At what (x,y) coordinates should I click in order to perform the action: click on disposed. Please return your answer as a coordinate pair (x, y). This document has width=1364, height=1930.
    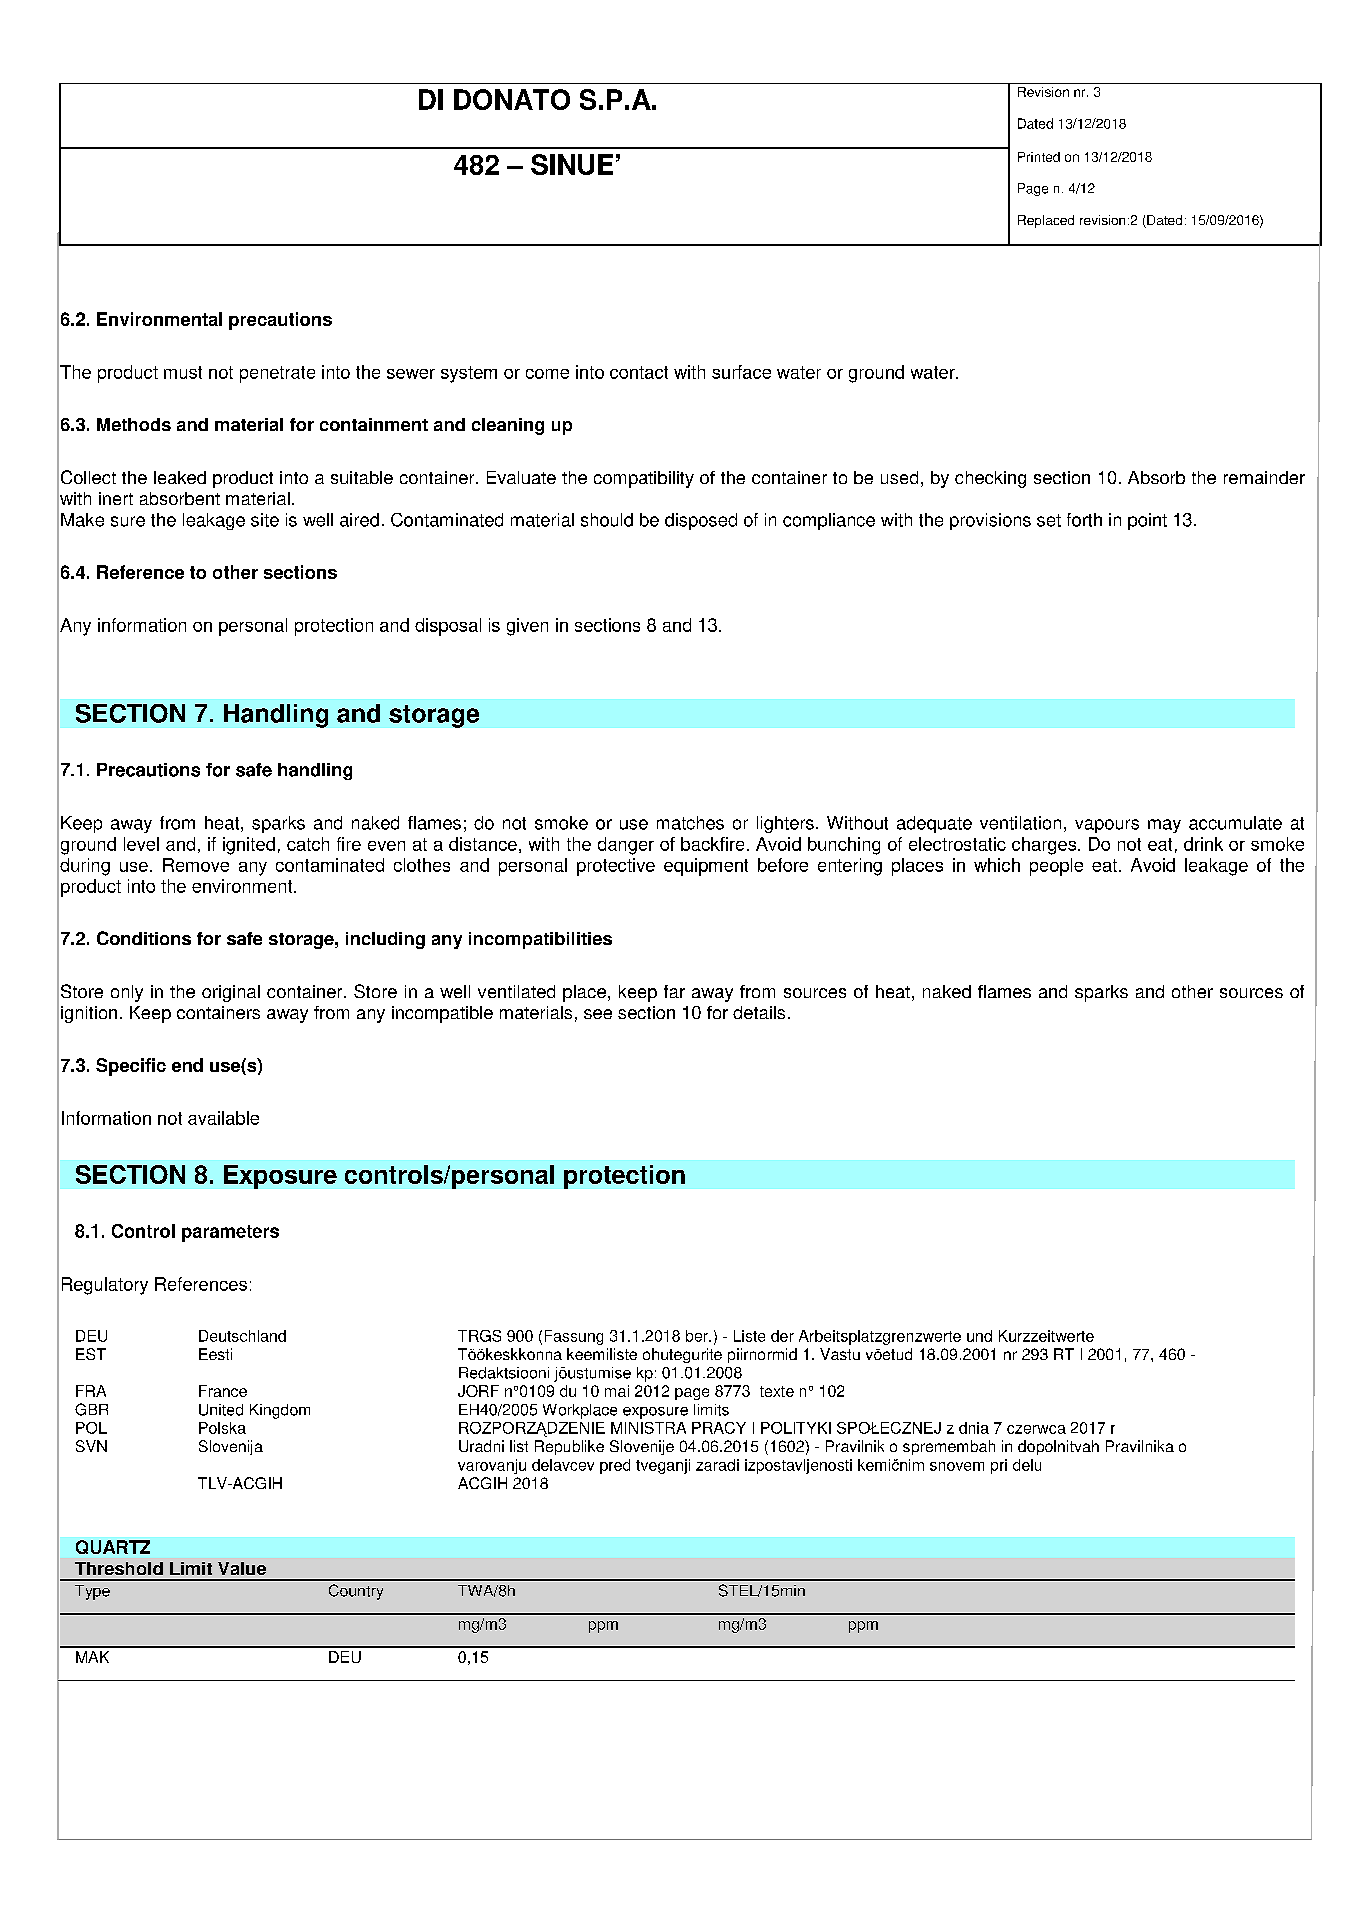
    Looking at the image, I should click on (701, 521).
